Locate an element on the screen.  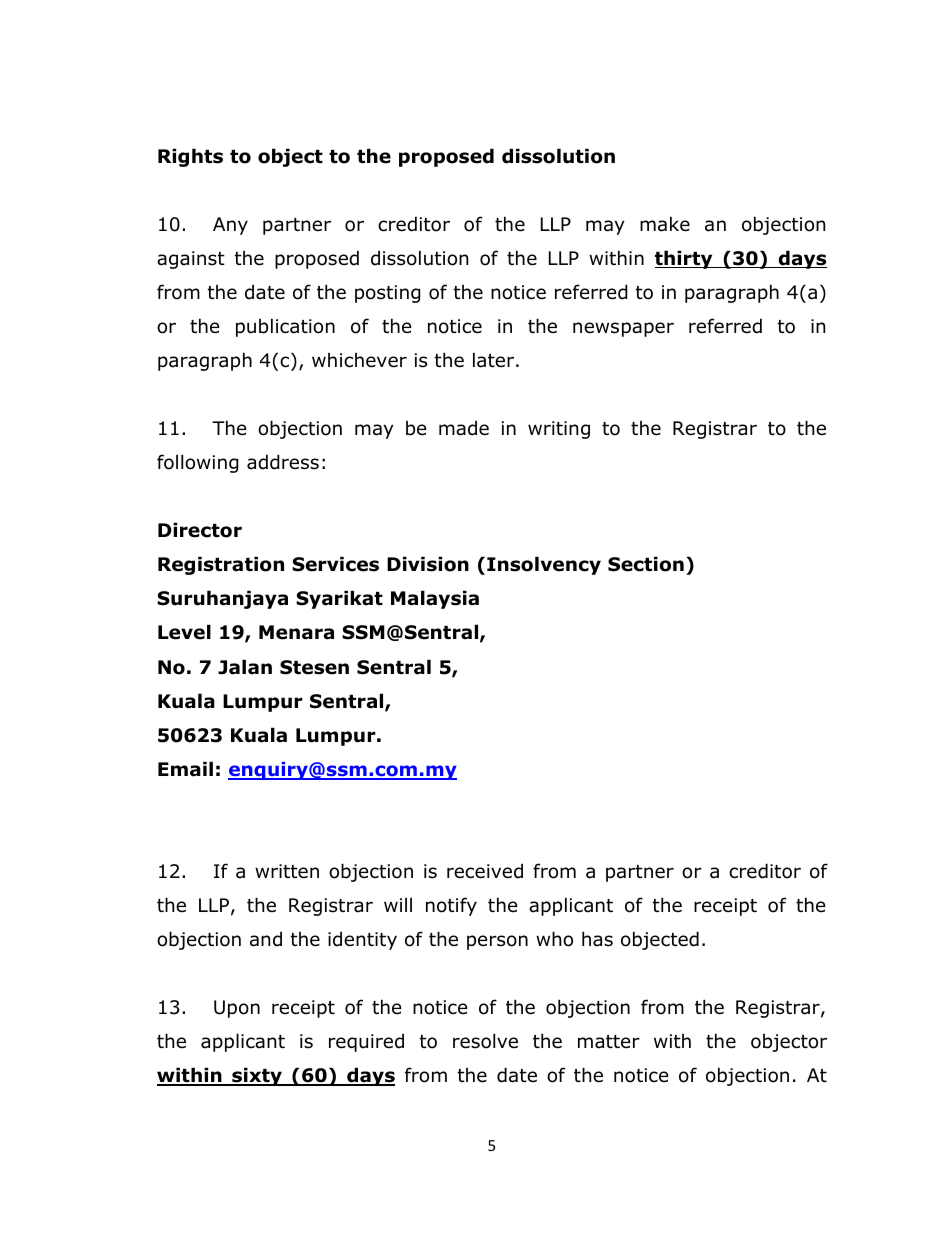
make is located at coordinates (665, 224).
